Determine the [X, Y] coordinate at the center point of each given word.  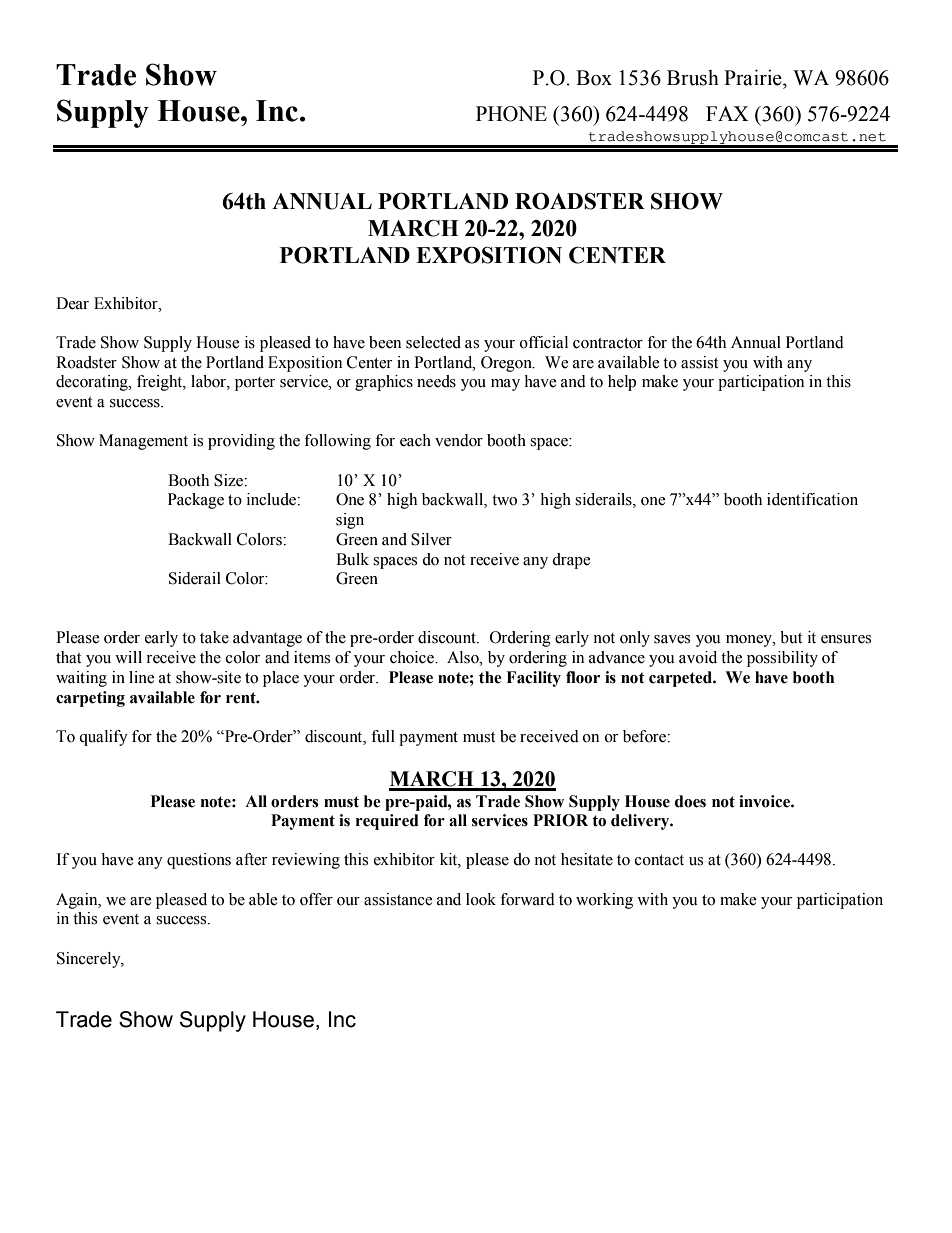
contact [659, 860]
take [214, 637]
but [791, 637]
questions [199, 861]
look [481, 899]
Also [464, 657]
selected [433, 342]
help [622, 383]
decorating [93, 383]
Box [594, 78]
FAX [727, 113]
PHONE [511, 114]
